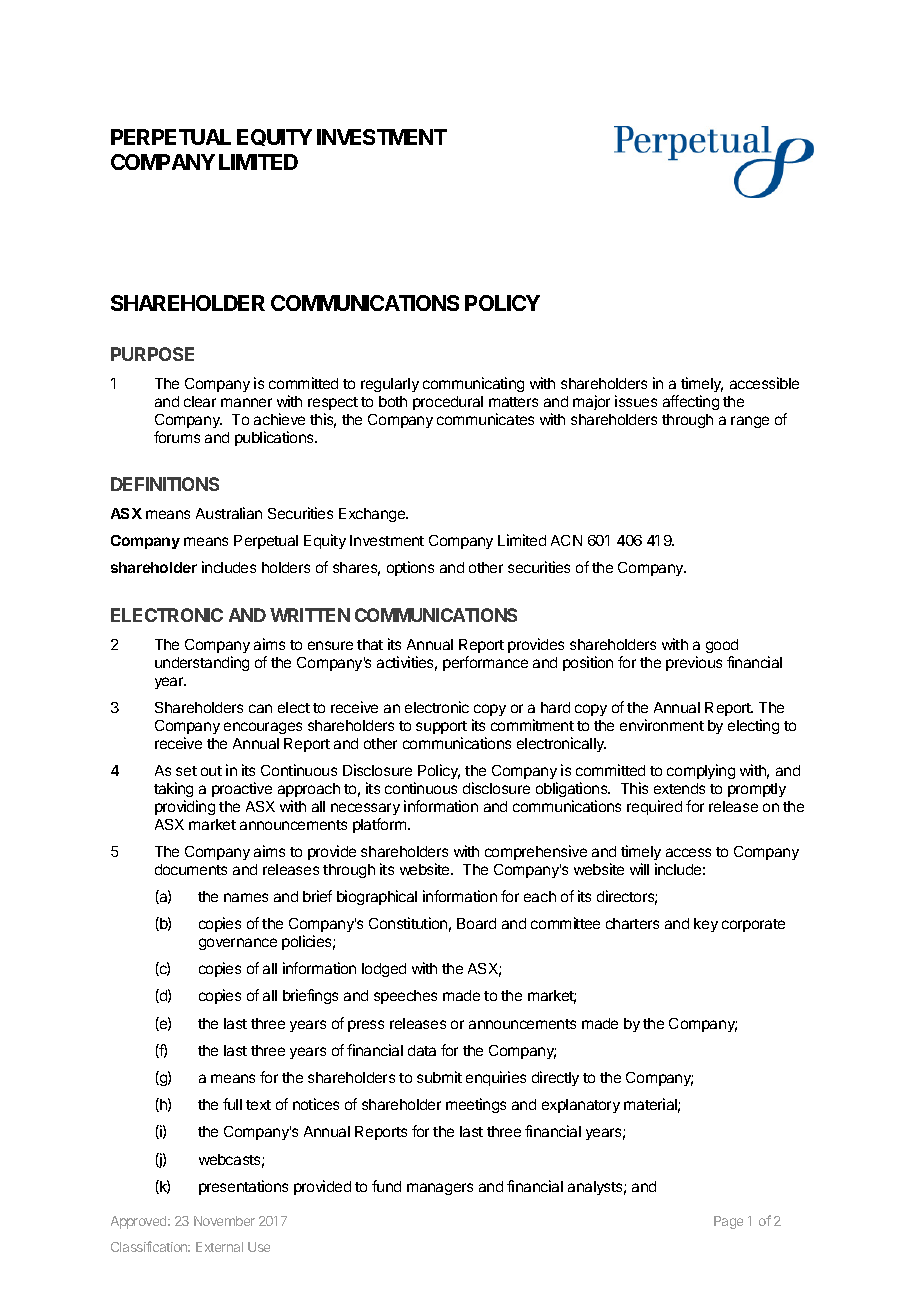 The height and width of the page is (1309, 924). What do you see at coordinates (246, 402) in the page?
I see `manner` at bounding box center [246, 402].
